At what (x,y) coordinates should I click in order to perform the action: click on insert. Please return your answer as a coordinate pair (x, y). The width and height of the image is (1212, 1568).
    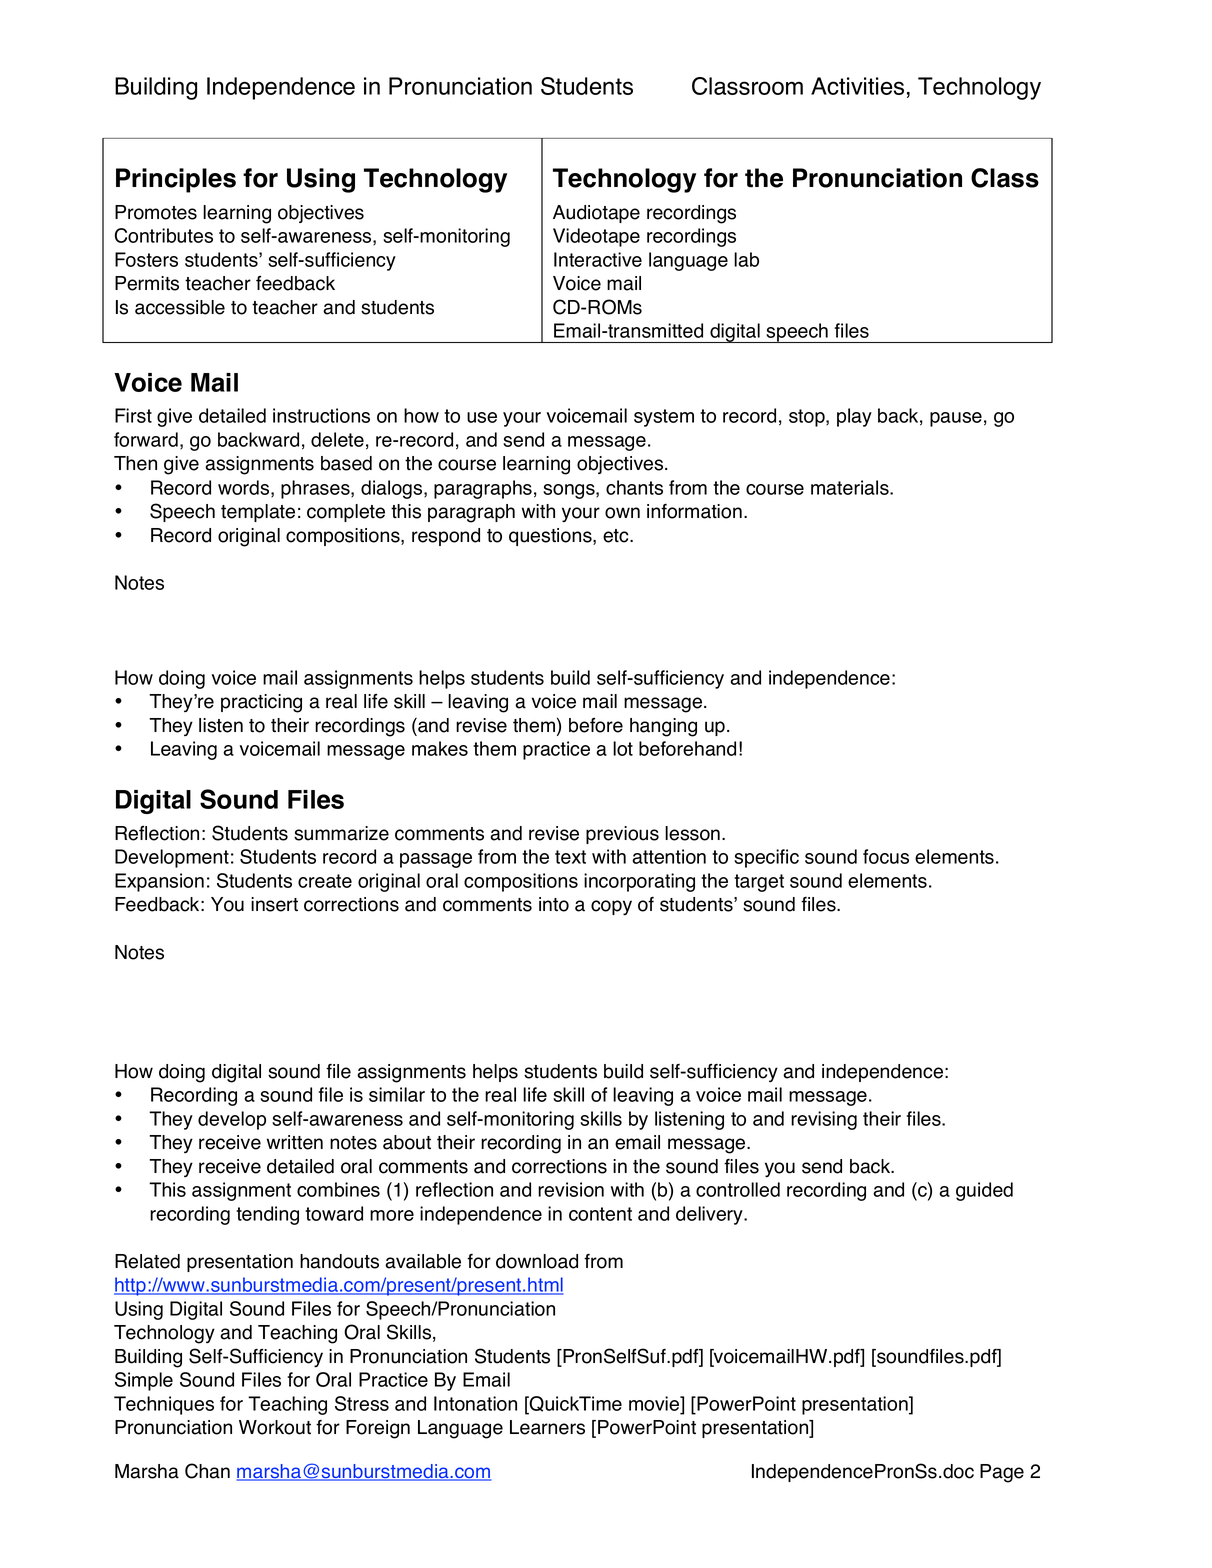
    Looking at the image, I should click on (274, 904).
